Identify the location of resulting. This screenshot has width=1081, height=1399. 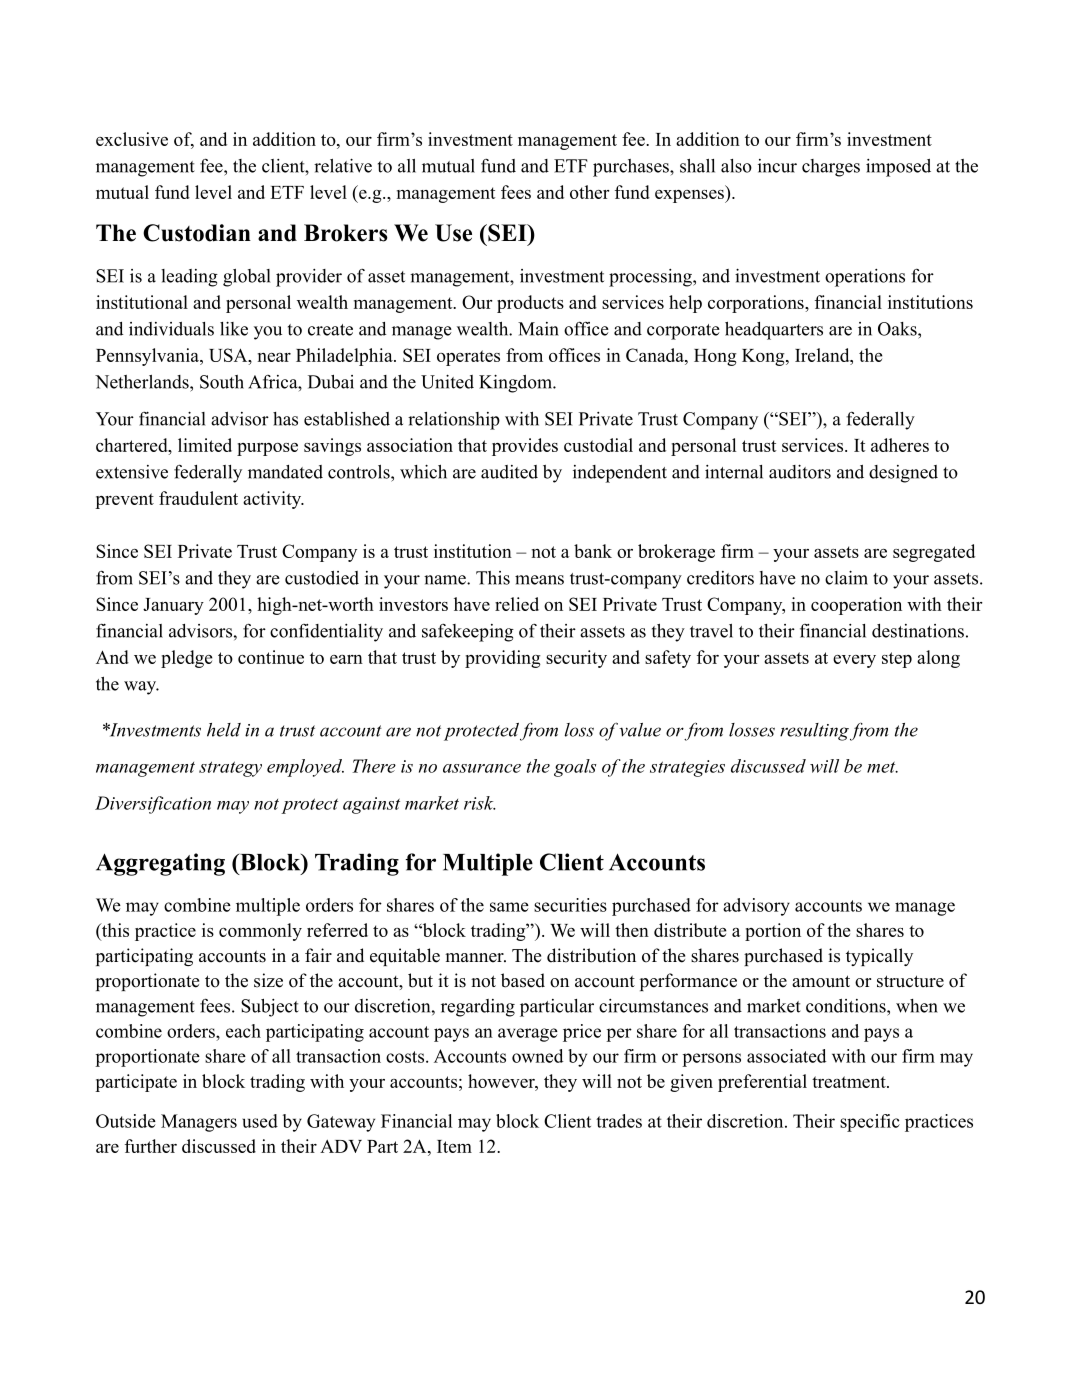
(814, 732).
